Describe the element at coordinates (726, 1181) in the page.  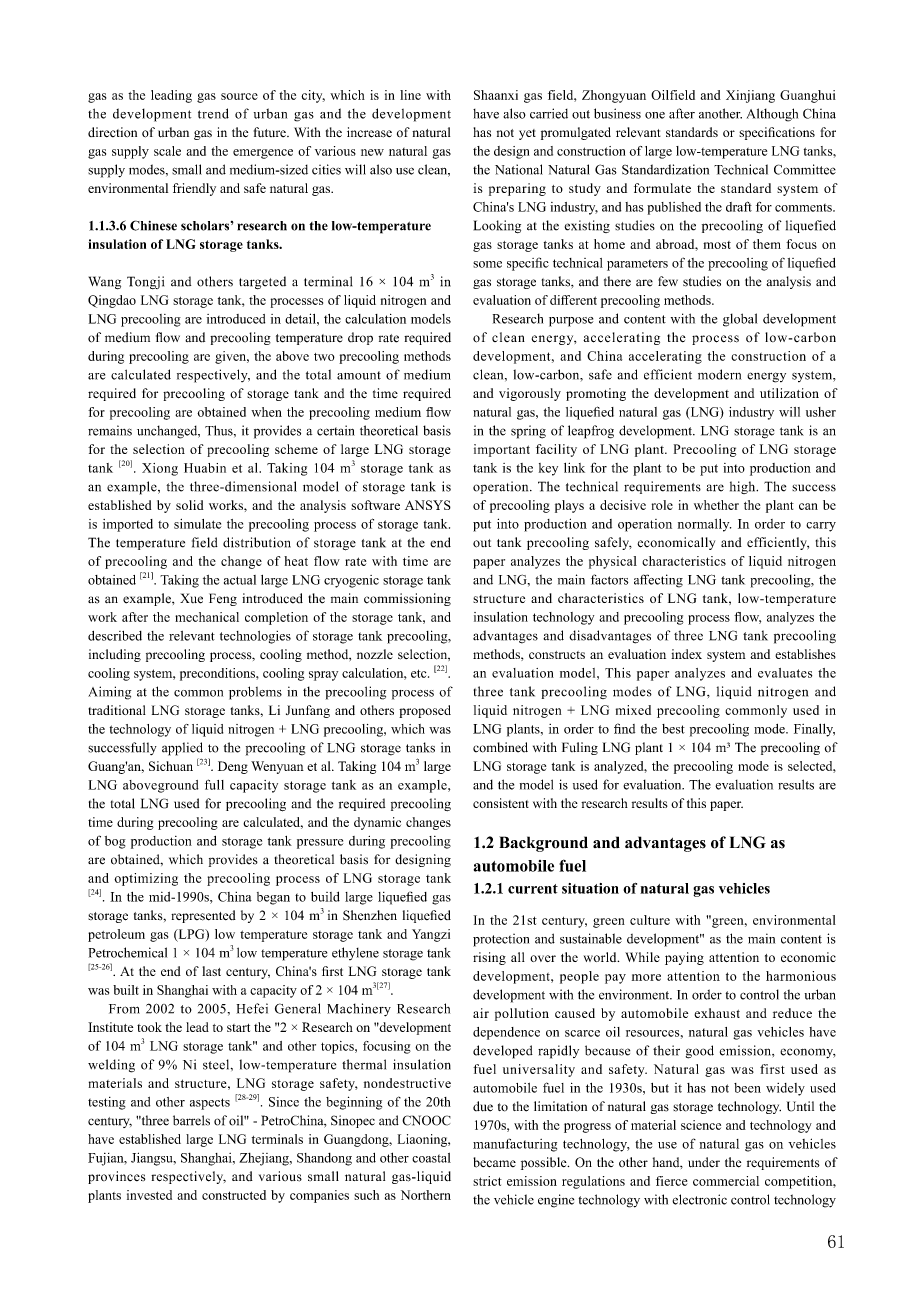
I see `commercial` at that location.
